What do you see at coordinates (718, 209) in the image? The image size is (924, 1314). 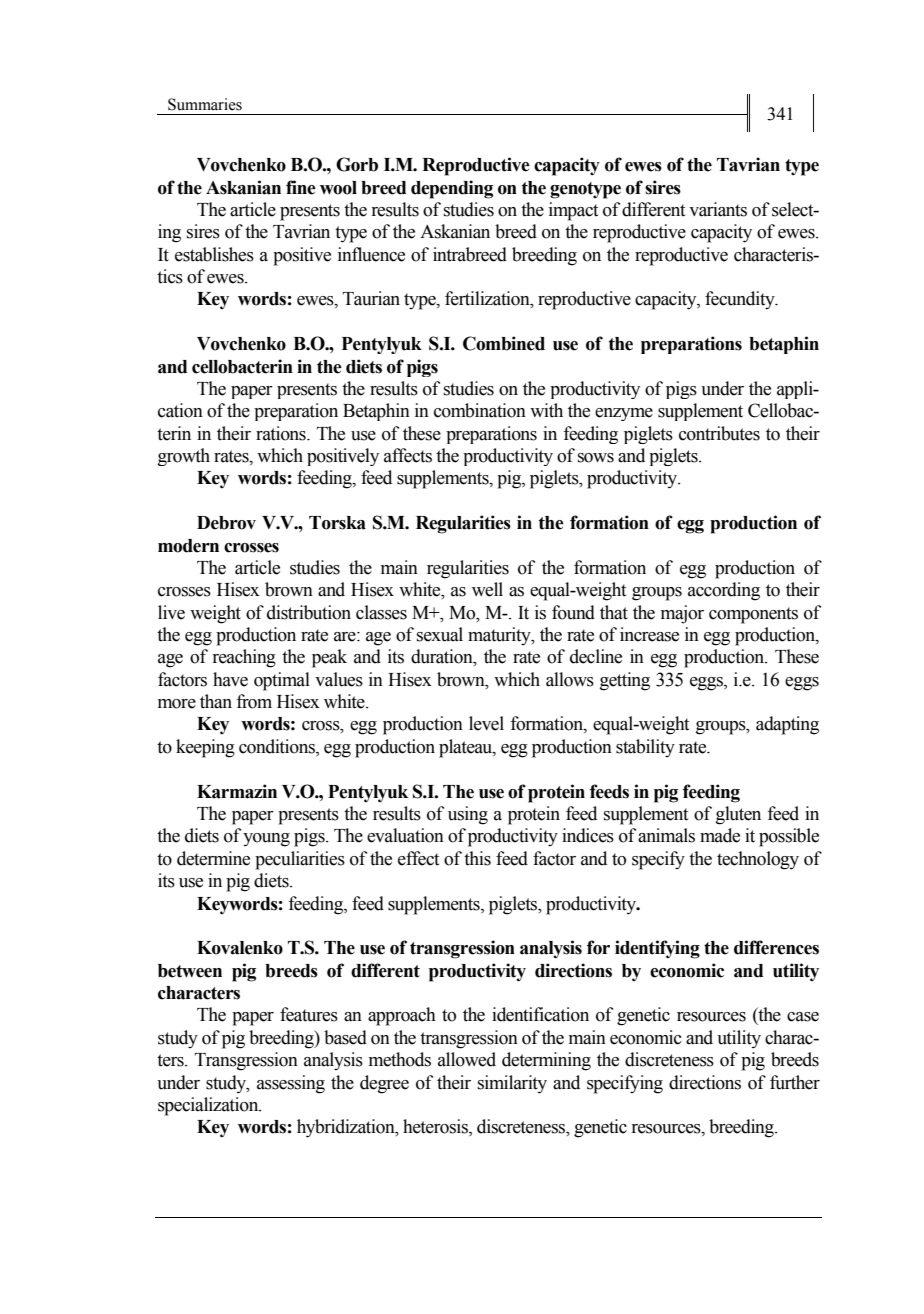 I see `variants` at bounding box center [718, 209].
